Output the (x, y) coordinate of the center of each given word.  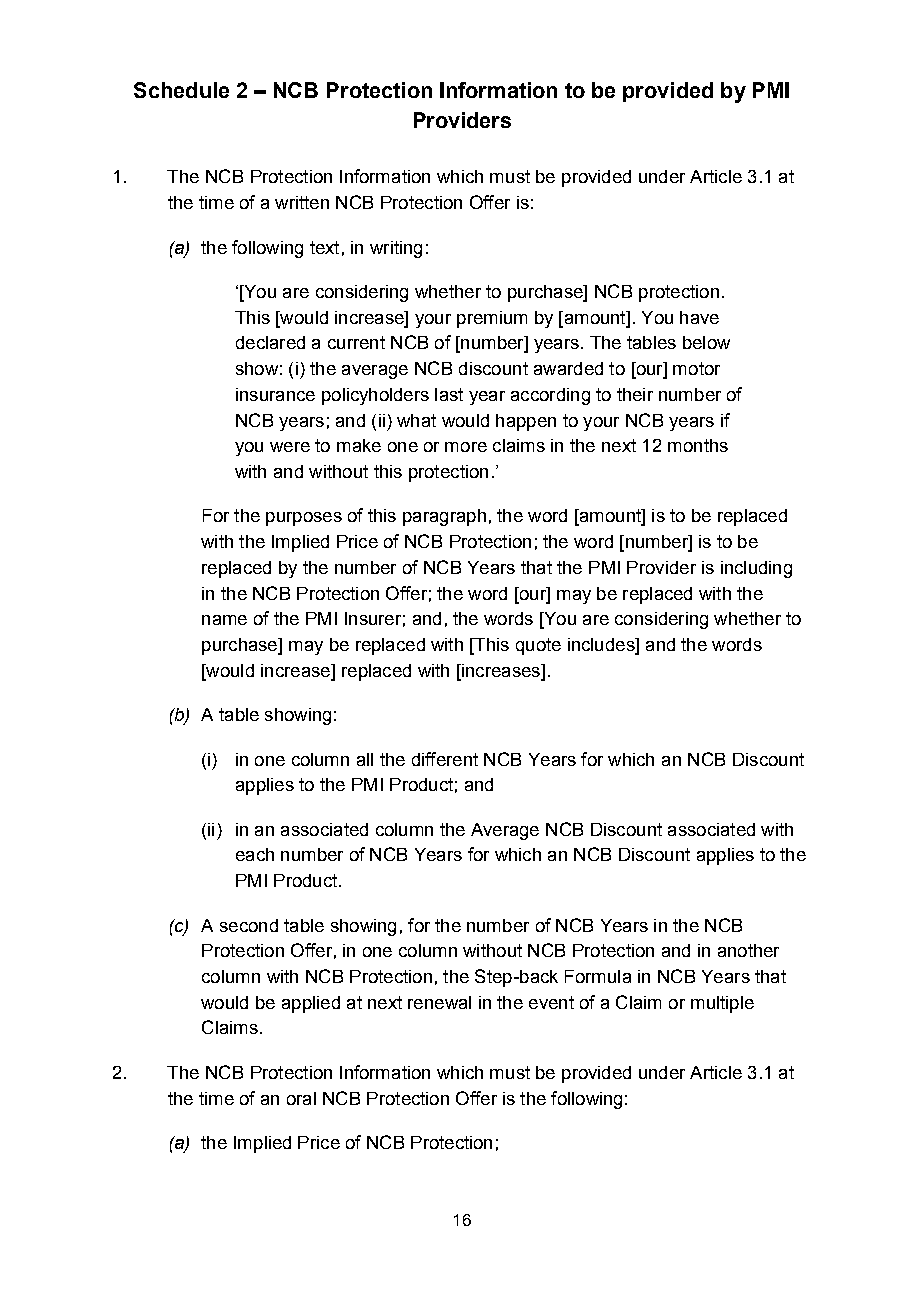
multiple (722, 1004)
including (756, 569)
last (449, 394)
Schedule (181, 90)
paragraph (444, 517)
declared (270, 342)
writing (396, 249)
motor (696, 368)
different (445, 759)
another (748, 950)
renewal (439, 1002)
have (699, 317)
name (224, 620)
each (255, 854)
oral (301, 1098)
